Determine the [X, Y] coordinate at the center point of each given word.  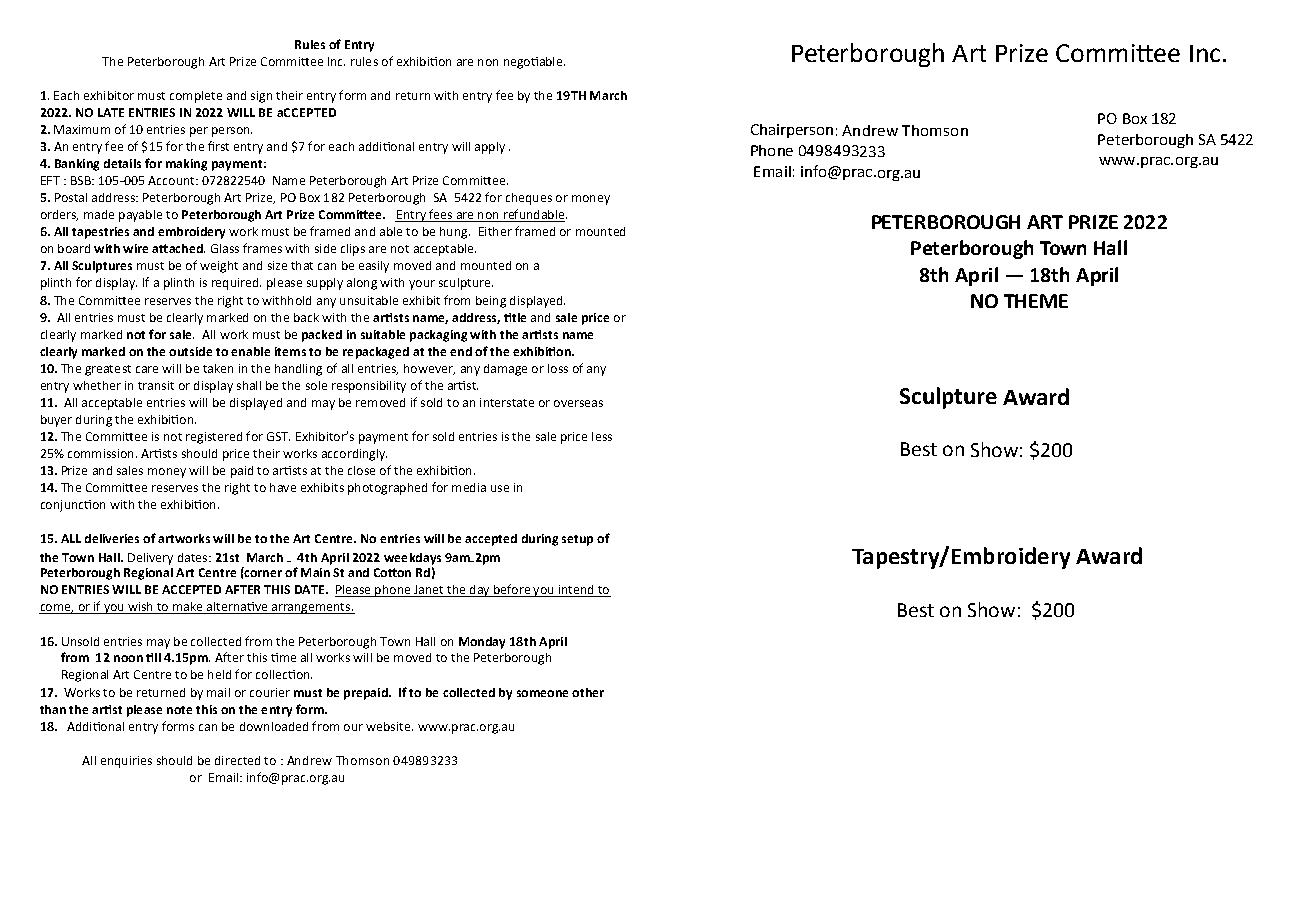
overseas [578, 403]
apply [490, 148]
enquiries [126, 762]
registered [214, 438]
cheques [529, 199]
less [602, 436]
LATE [111, 112]
